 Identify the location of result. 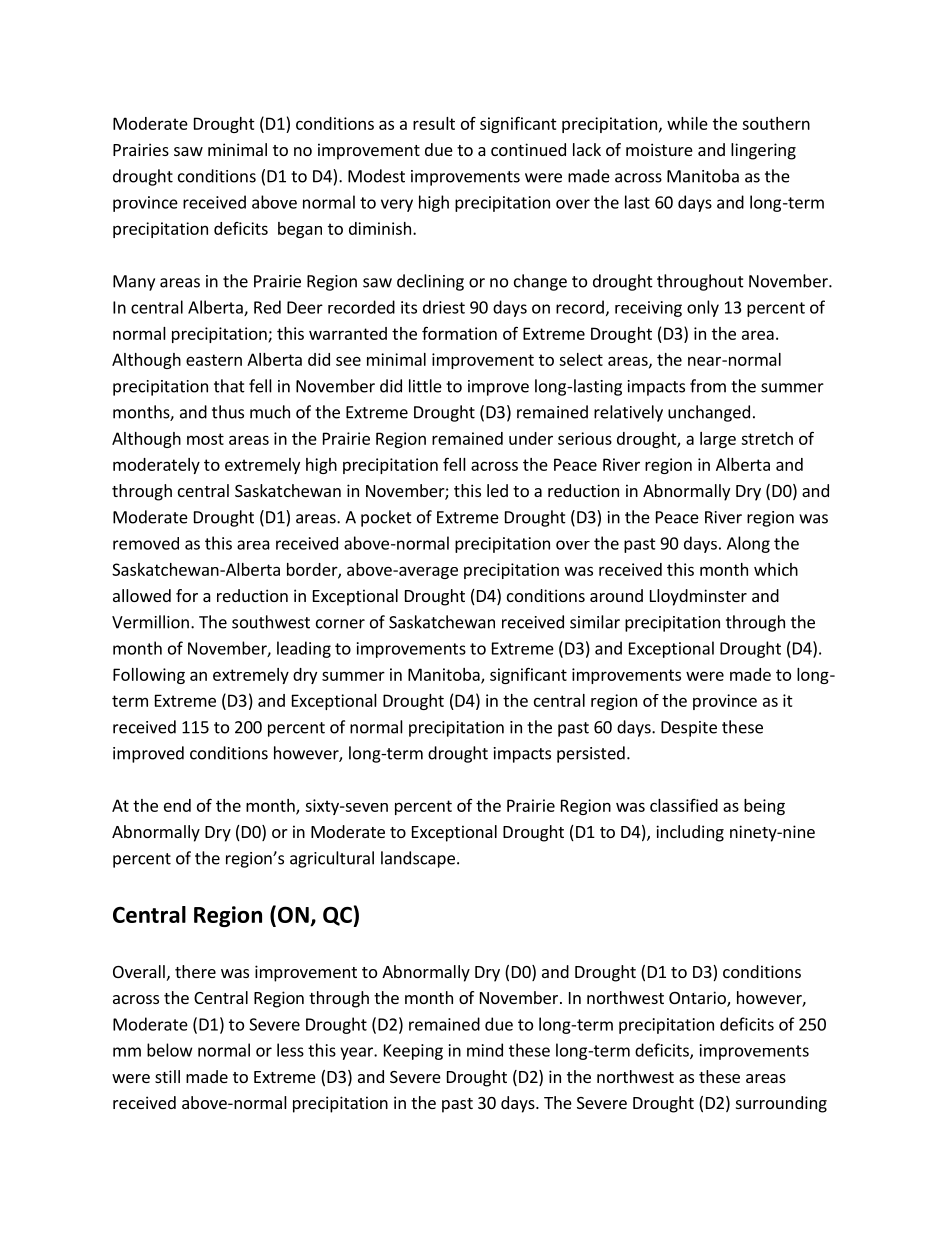
(434, 123).
